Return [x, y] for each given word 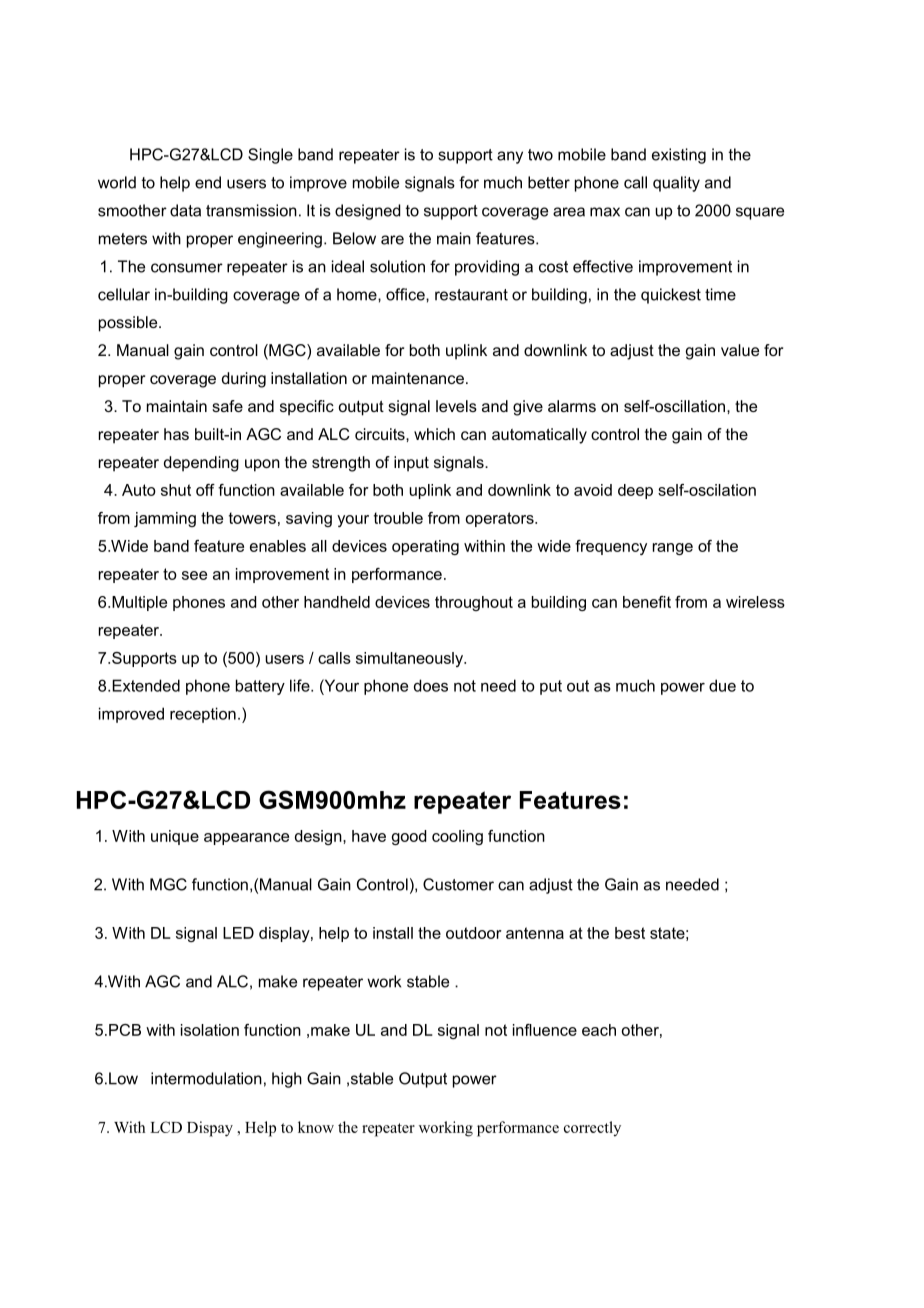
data [185, 210]
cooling [457, 837]
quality [676, 184]
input [411, 464]
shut [176, 490]
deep [635, 491]
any [510, 157]
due [722, 685]
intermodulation [206, 1078]
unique [175, 837]
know [316, 1127]
